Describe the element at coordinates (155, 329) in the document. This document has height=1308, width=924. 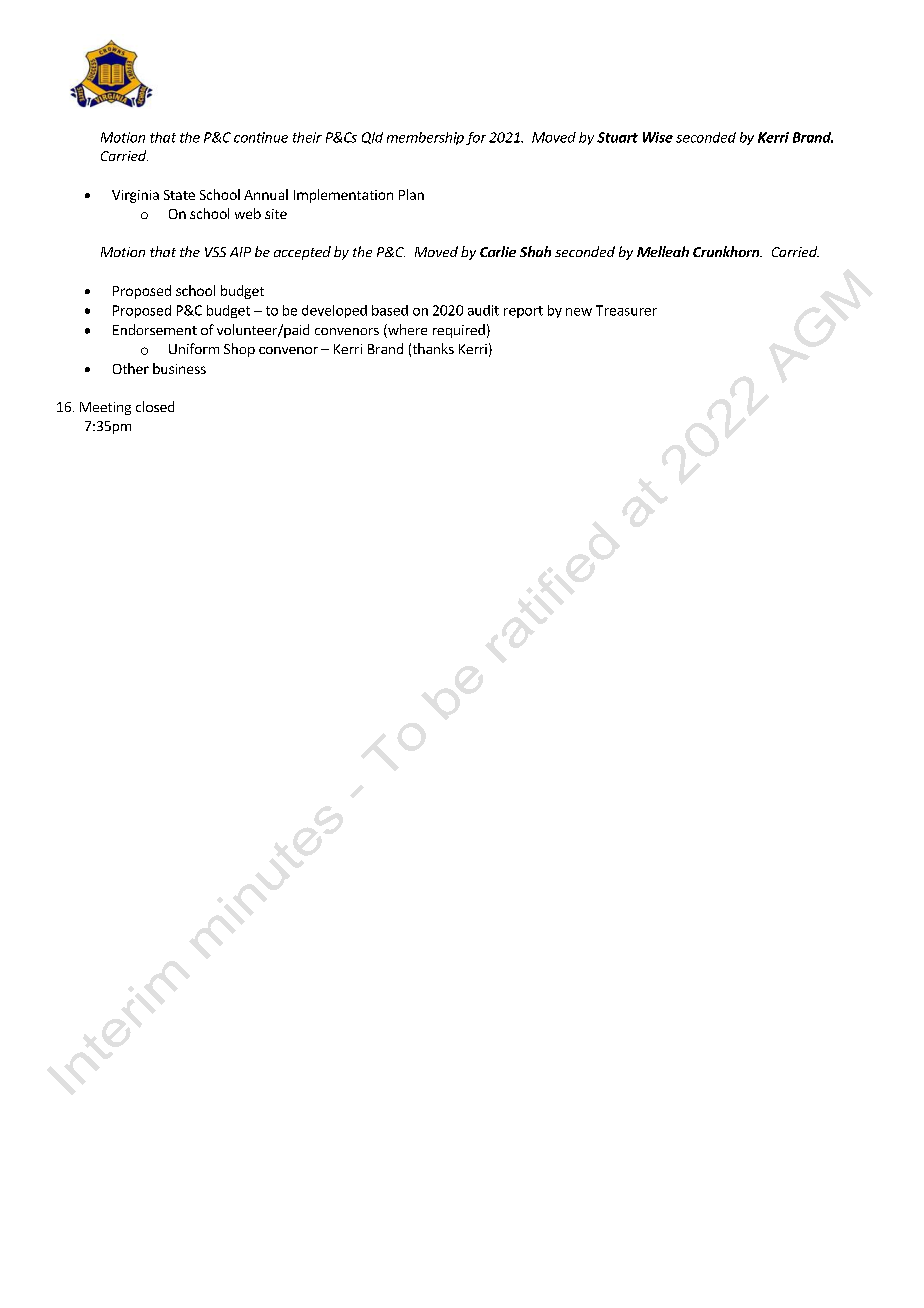
I see `Endorsement` at that location.
